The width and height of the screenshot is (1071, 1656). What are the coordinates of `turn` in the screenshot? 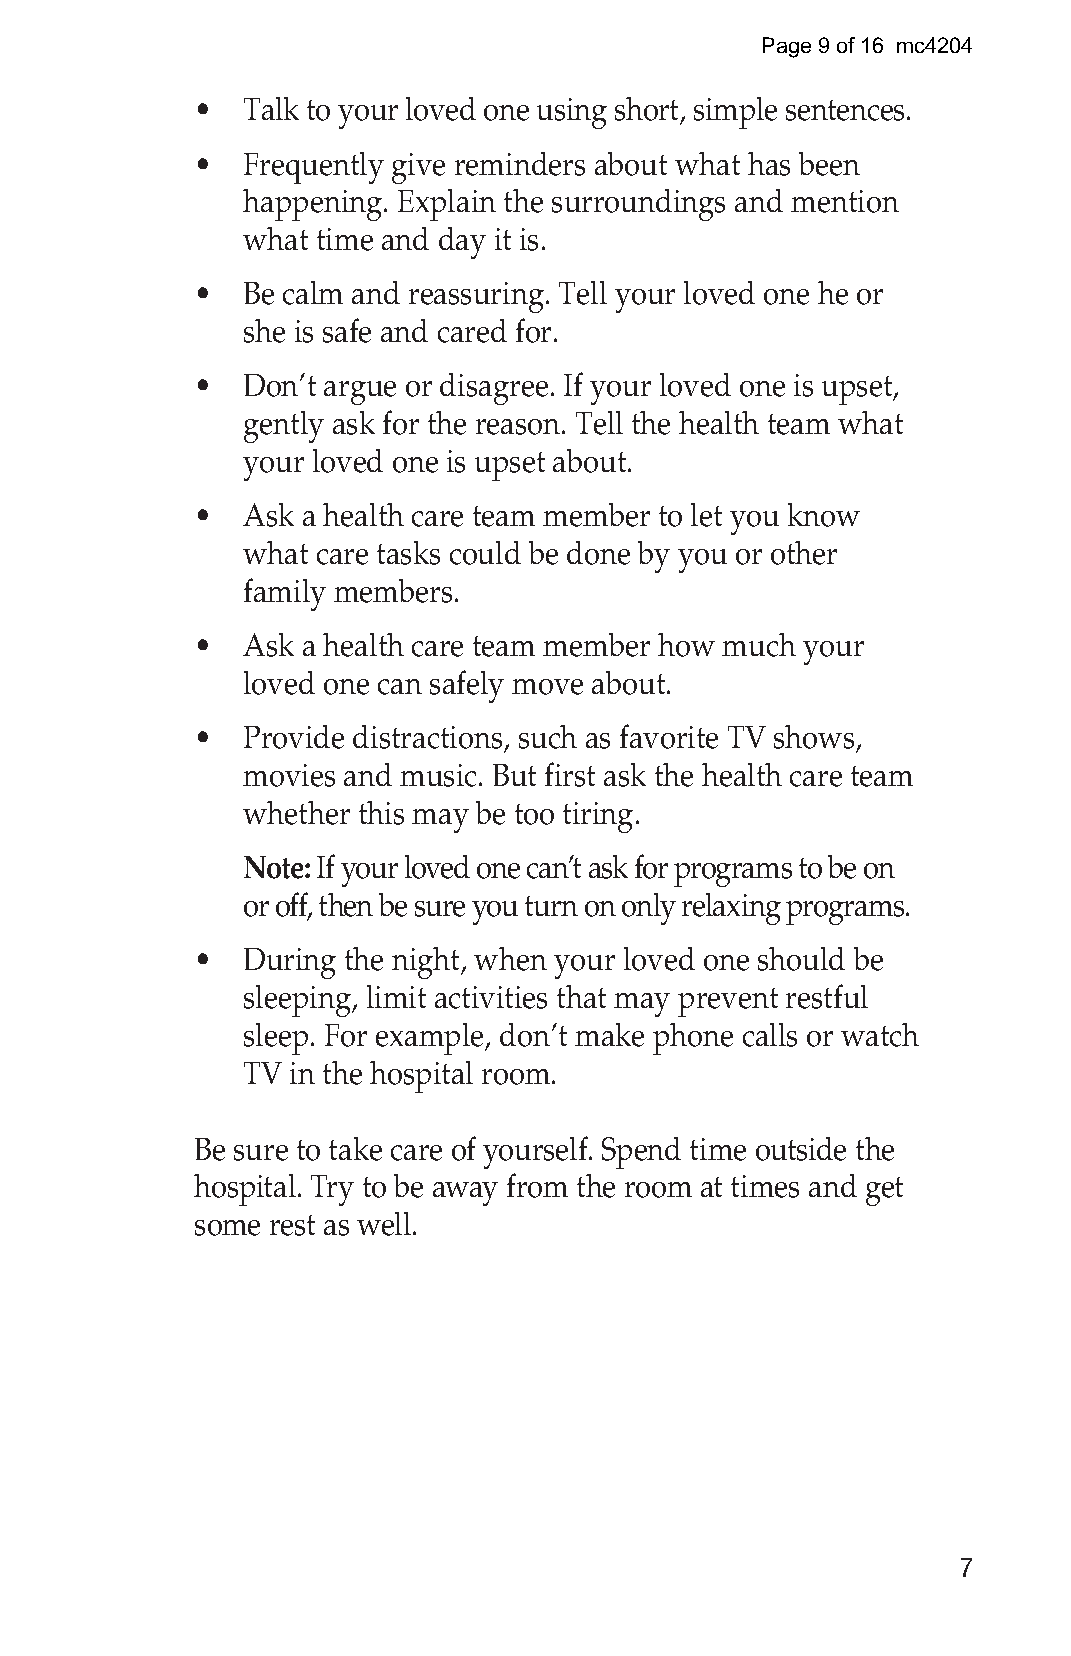 It's located at (551, 906).
